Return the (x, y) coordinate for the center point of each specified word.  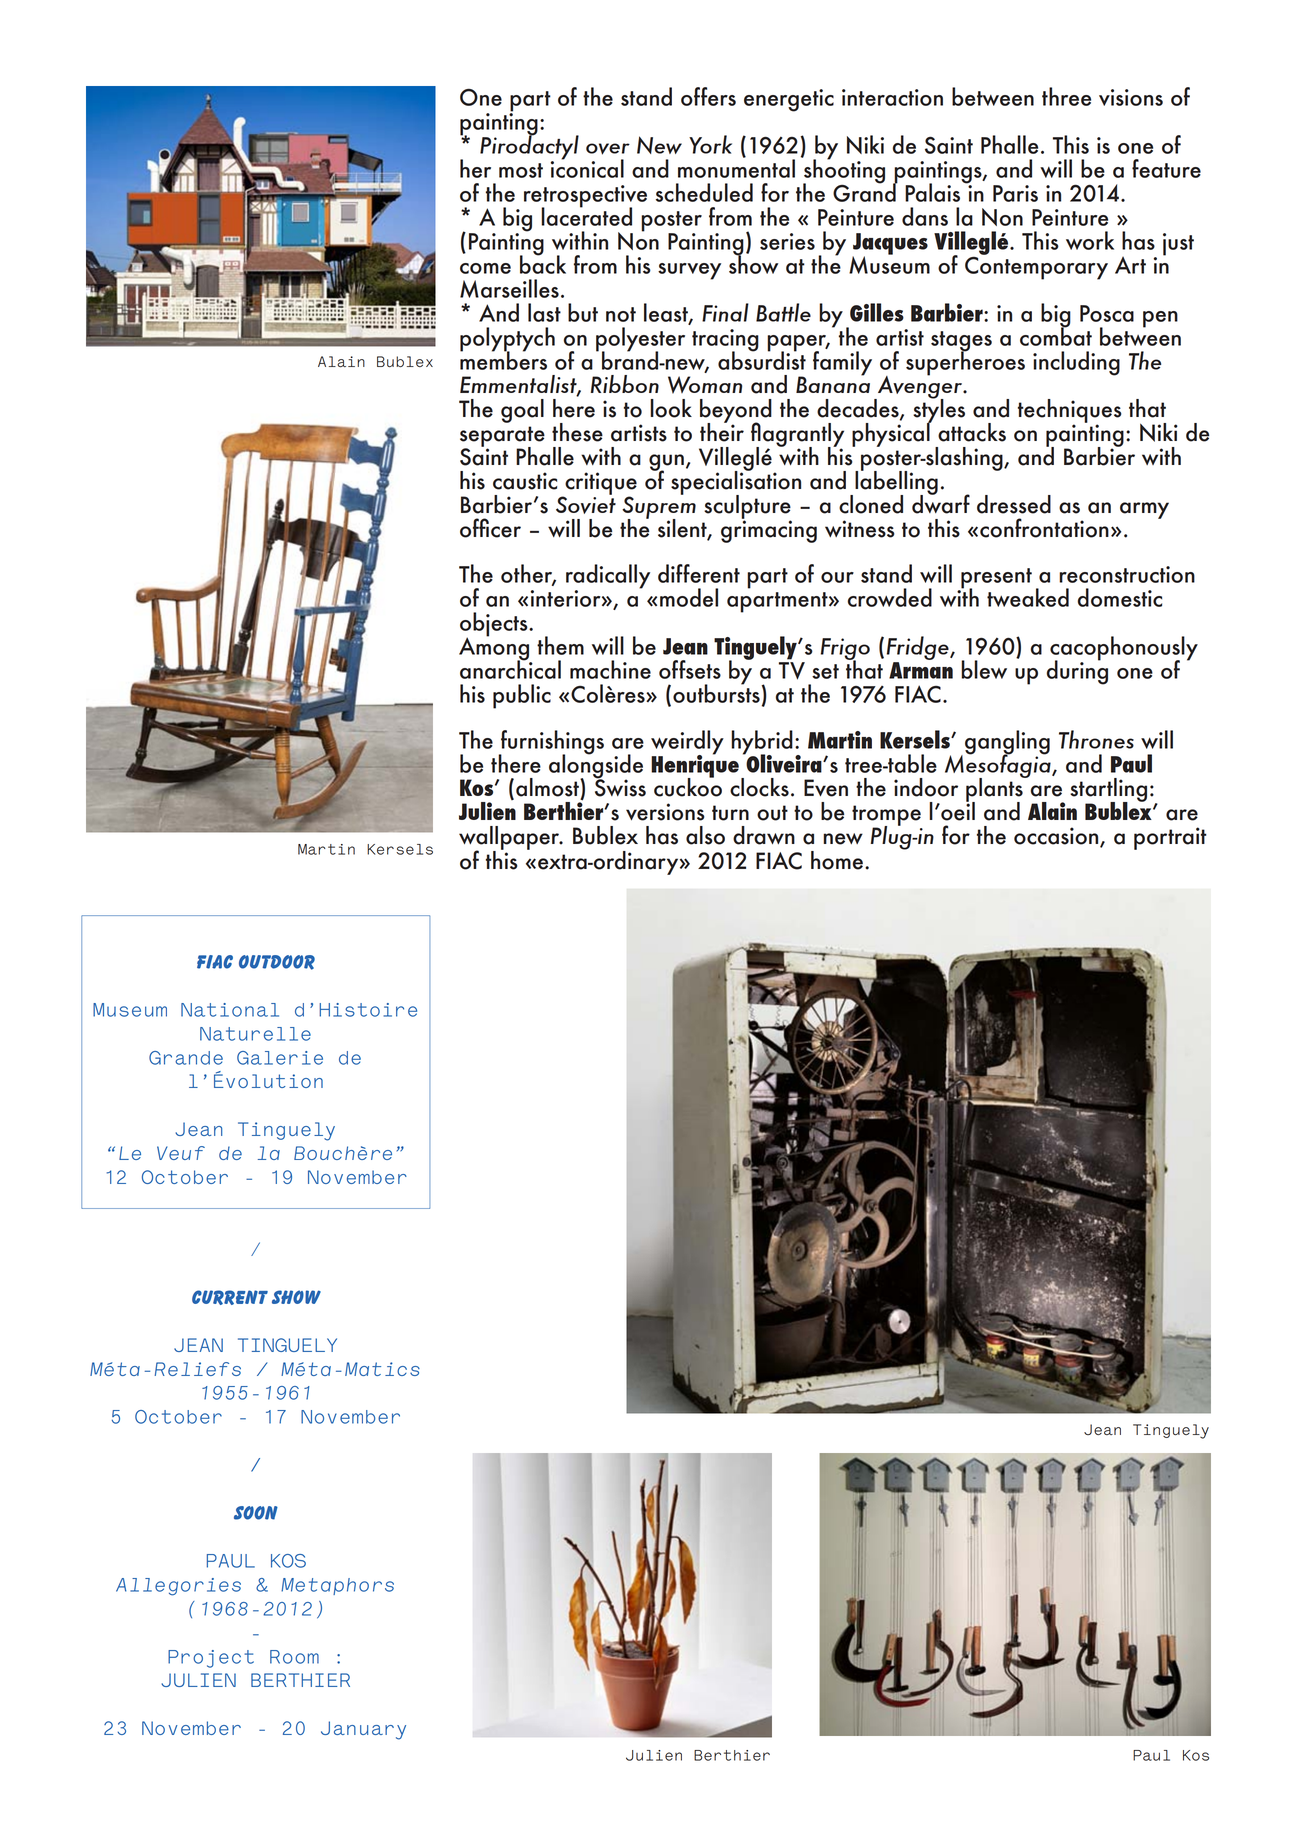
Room (294, 1657)
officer (490, 528)
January (363, 1730)
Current (230, 1297)
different (699, 573)
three (1066, 96)
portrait (1170, 838)
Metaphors (337, 1586)
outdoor (277, 962)
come (485, 268)
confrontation (1044, 528)
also (705, 835)
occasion (1057, 837)
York (710, 144)
